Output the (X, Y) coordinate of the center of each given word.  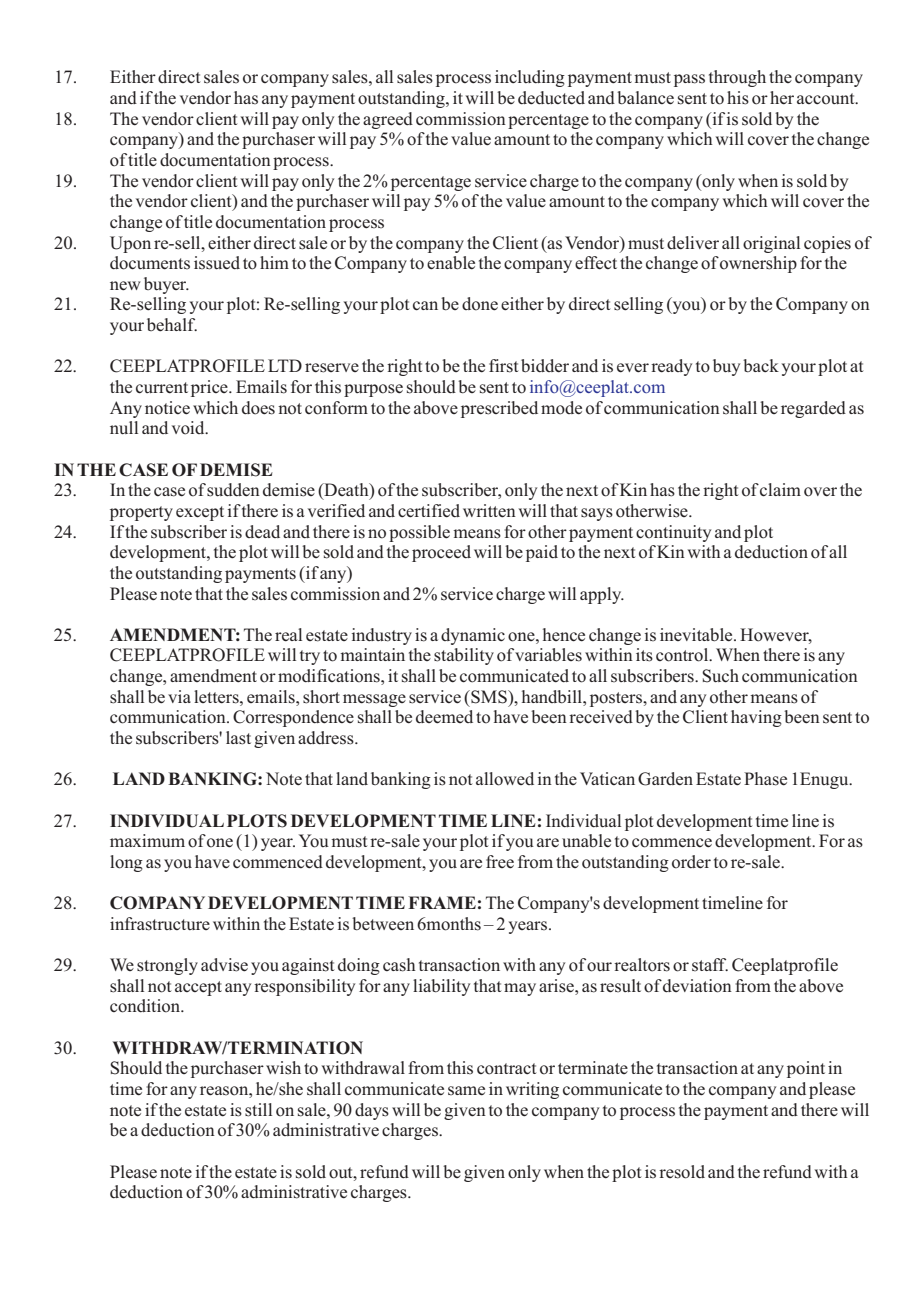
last (238, 738)
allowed (505, 779)
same (466, 1091)
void (189, 428)
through (737, 78)
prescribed (499, 409)
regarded (813, 409)
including (530, 78)
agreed (388, 120)
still (258, 1110)
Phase (765, 779)
